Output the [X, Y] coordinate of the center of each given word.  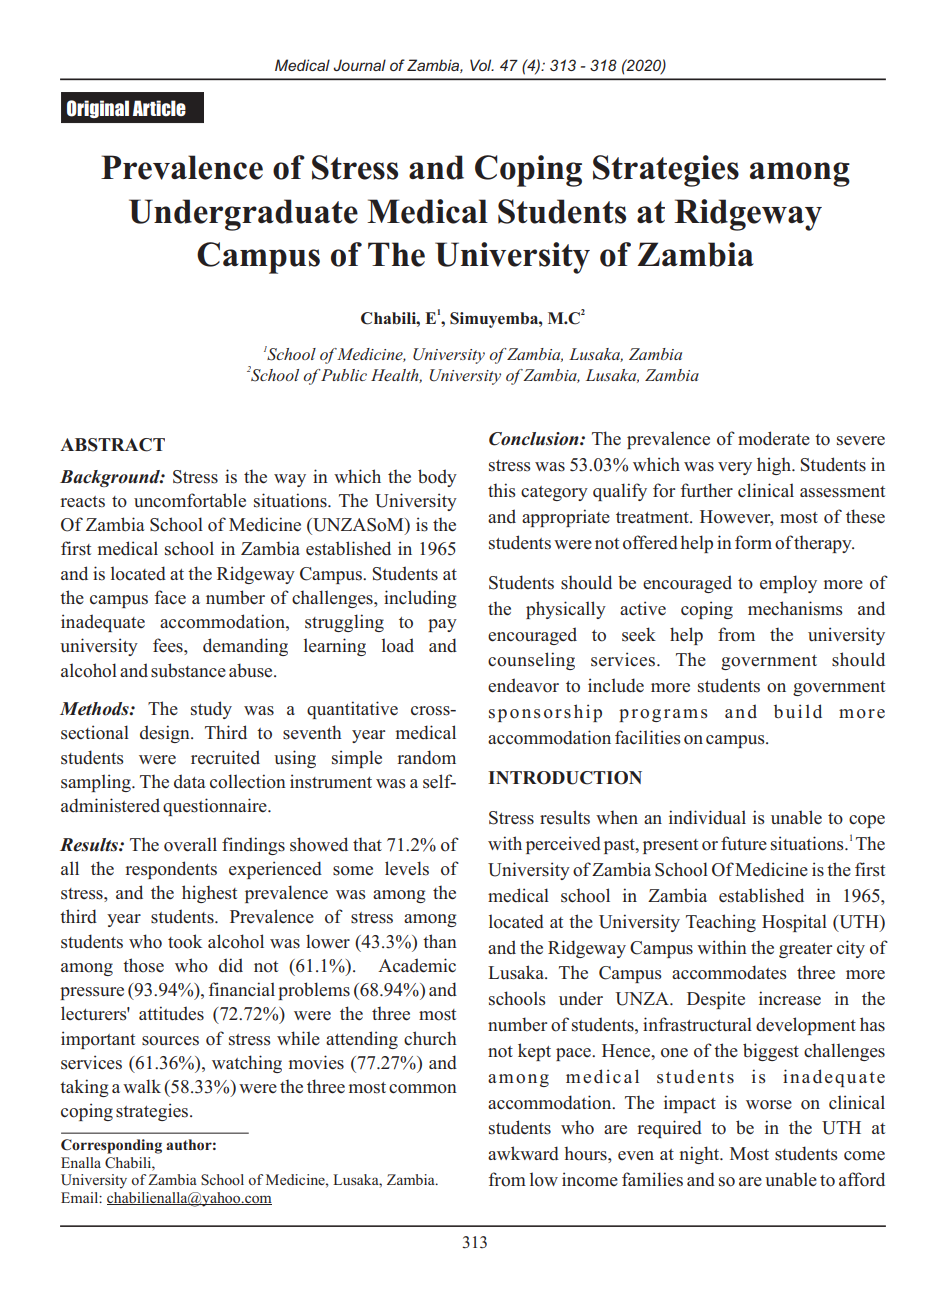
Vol [482, 65]
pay [442, 625]
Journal [359, 65]
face [170, 597]
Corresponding [111, 1146]
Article [159, 108]
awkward [523, 1153]
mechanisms [795, 608]
